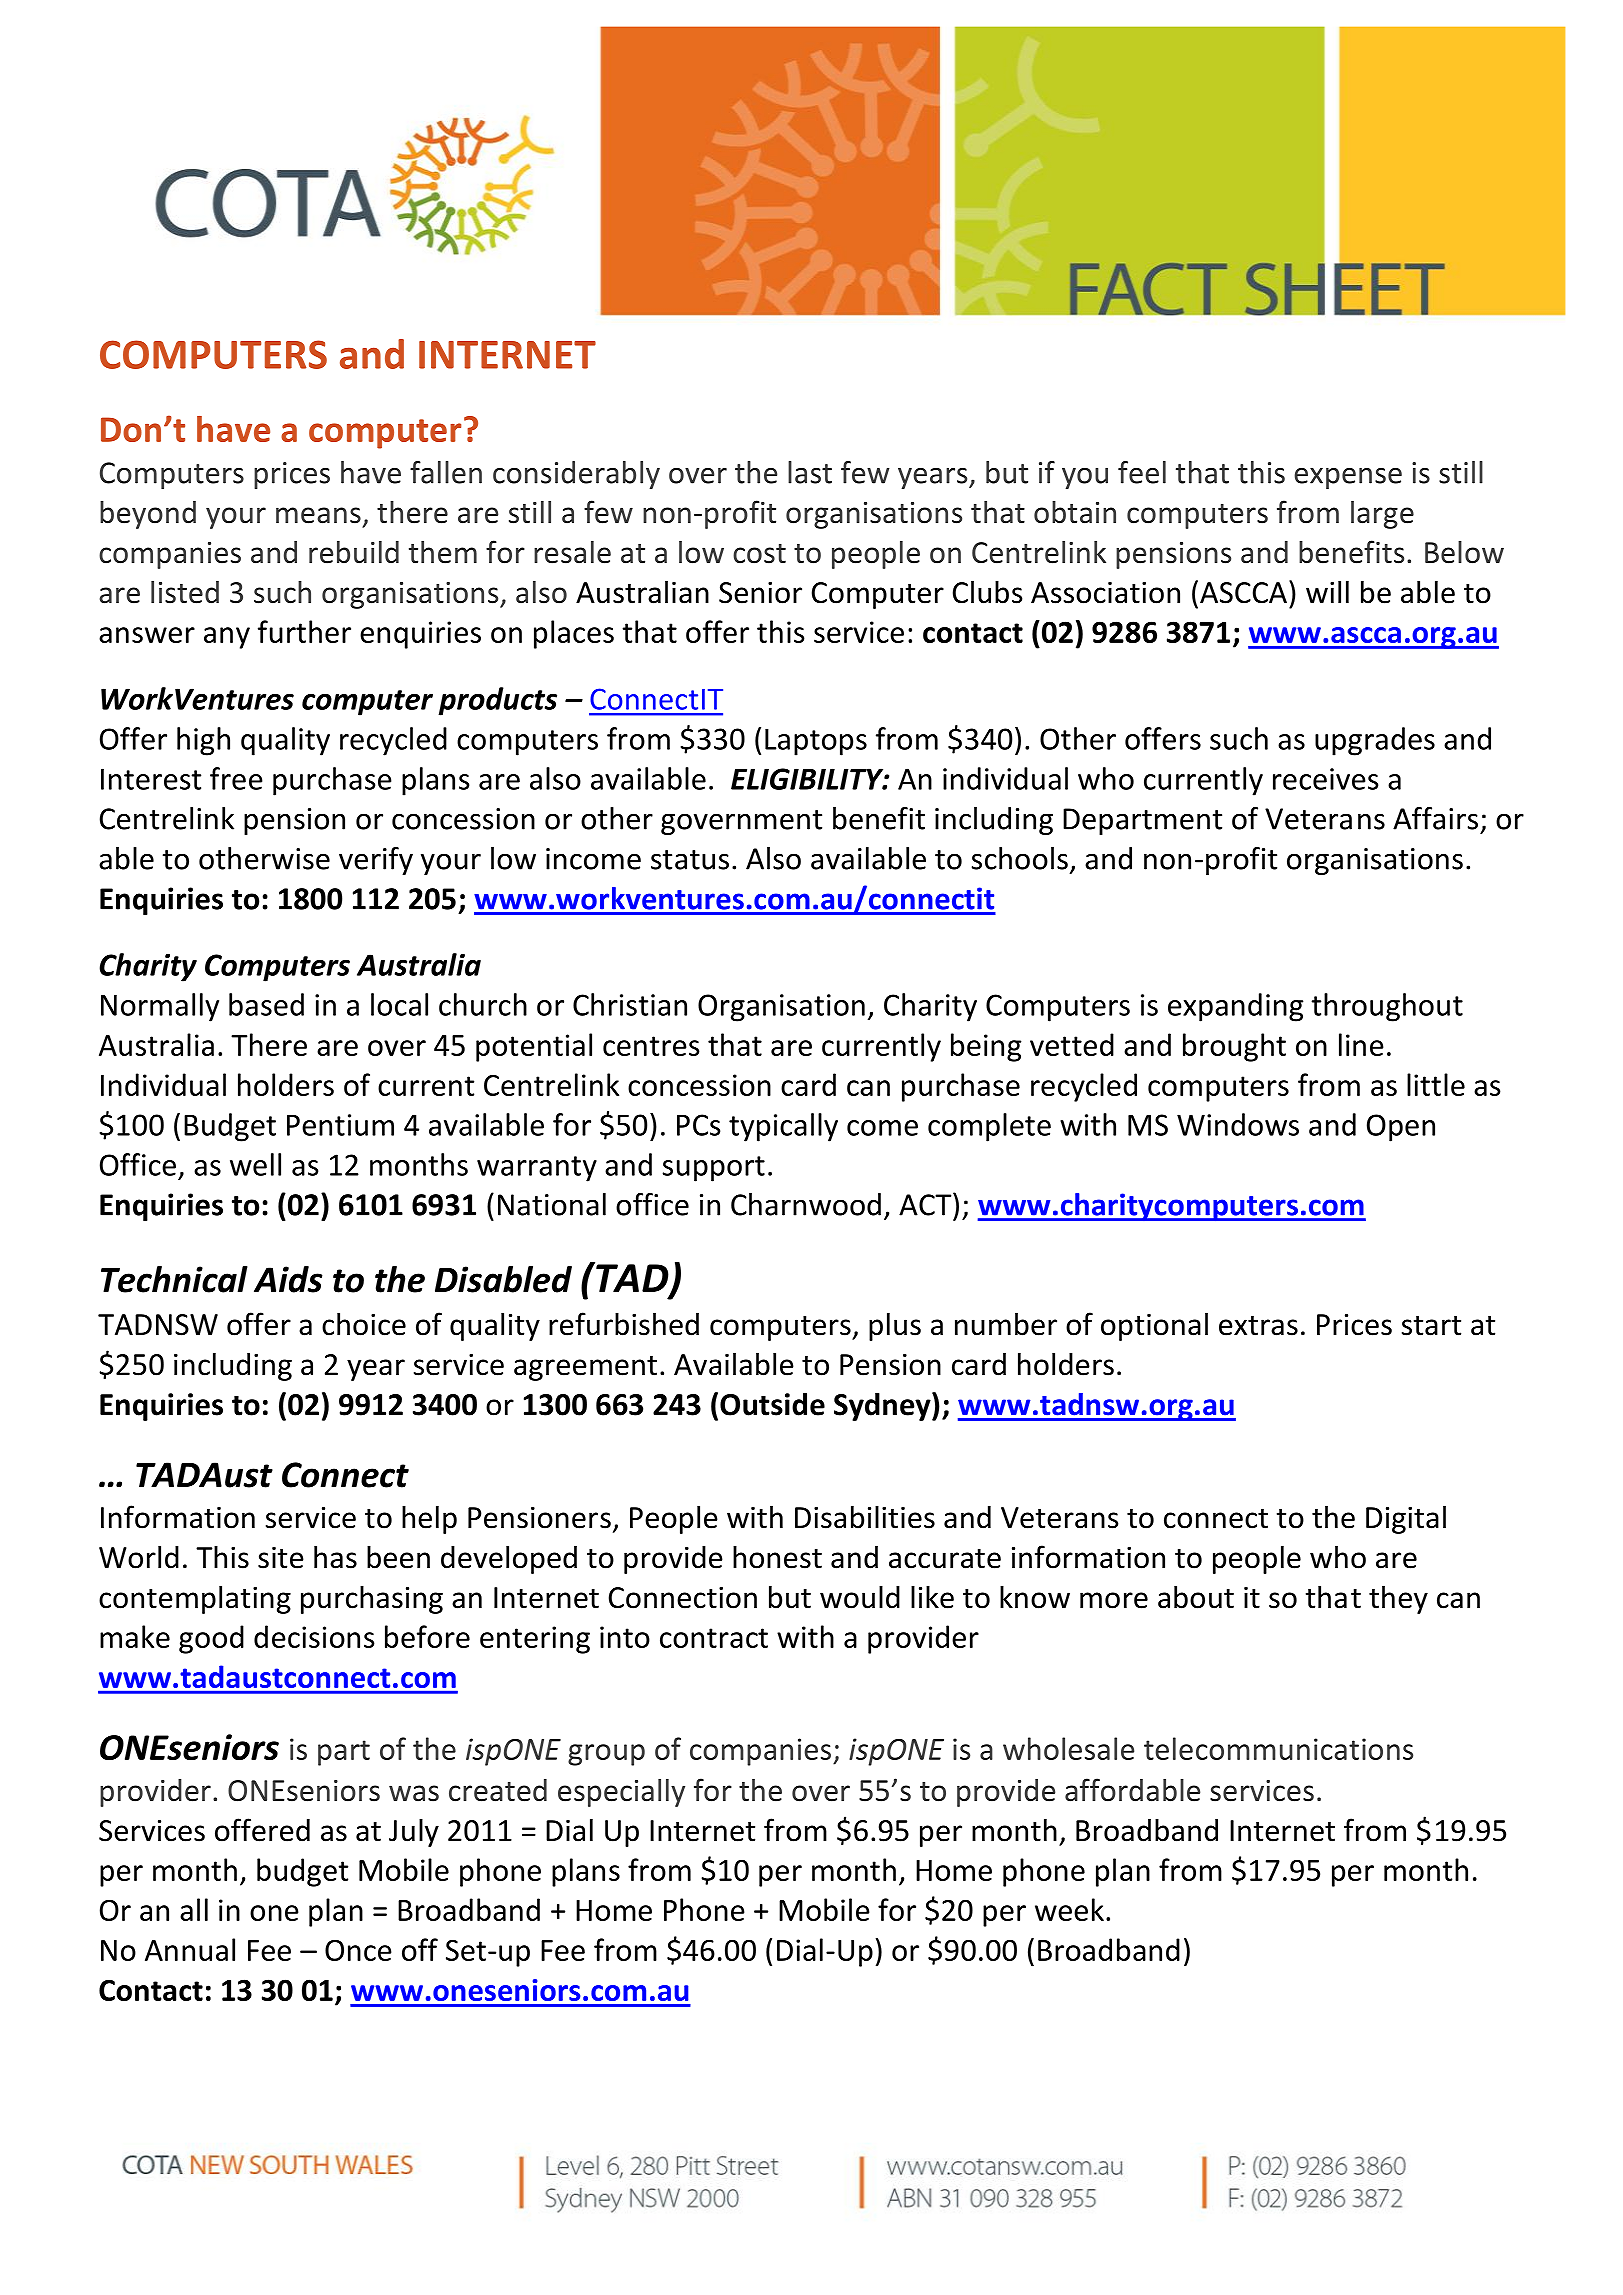  I want to click on means, so click(318, 515).
